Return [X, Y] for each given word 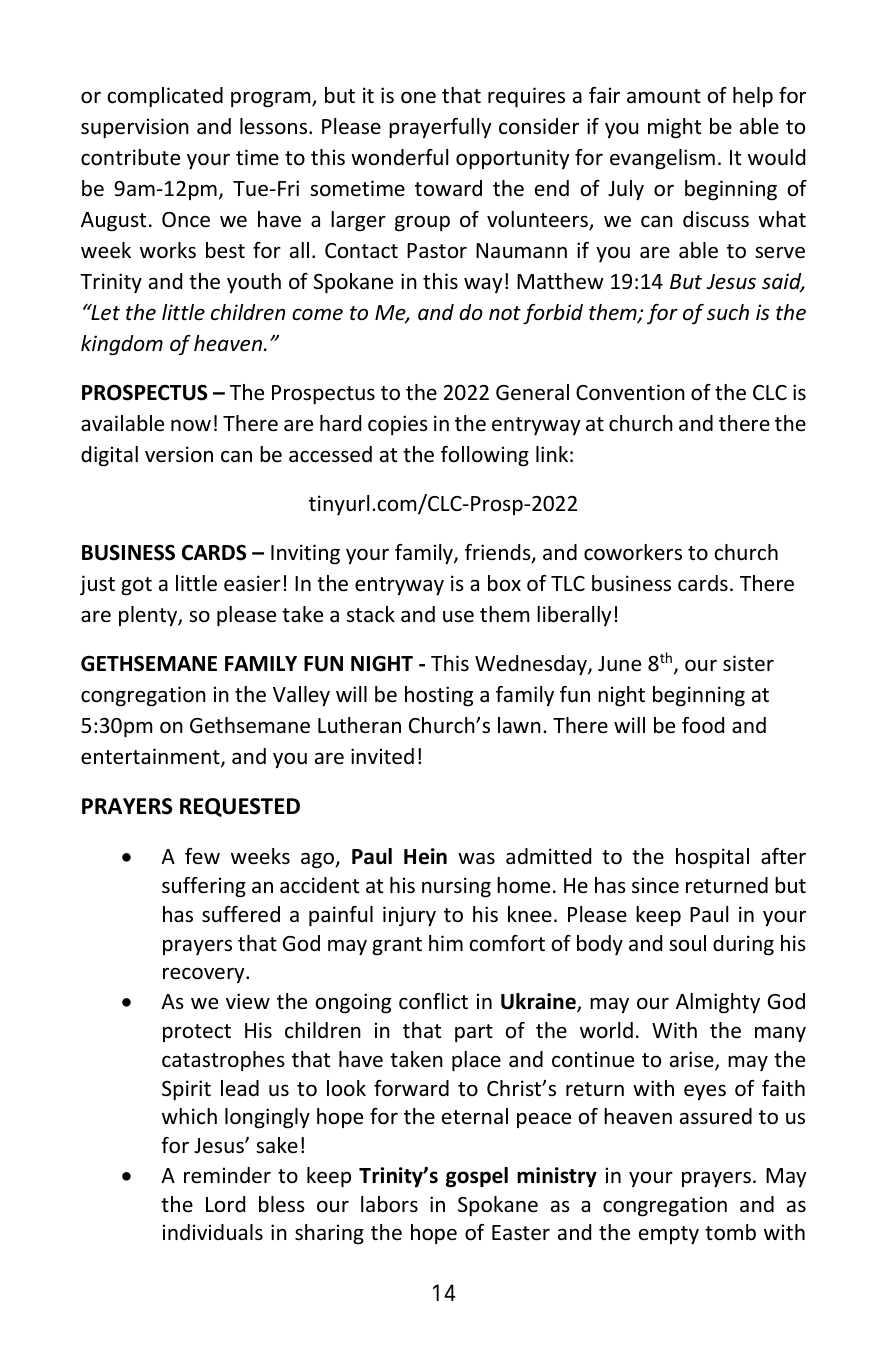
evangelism [662, 159]
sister [748, 663]
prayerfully [440, 128]
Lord [225, 1204]
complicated [165, 97]
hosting [439, 696]
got [136, 586]
